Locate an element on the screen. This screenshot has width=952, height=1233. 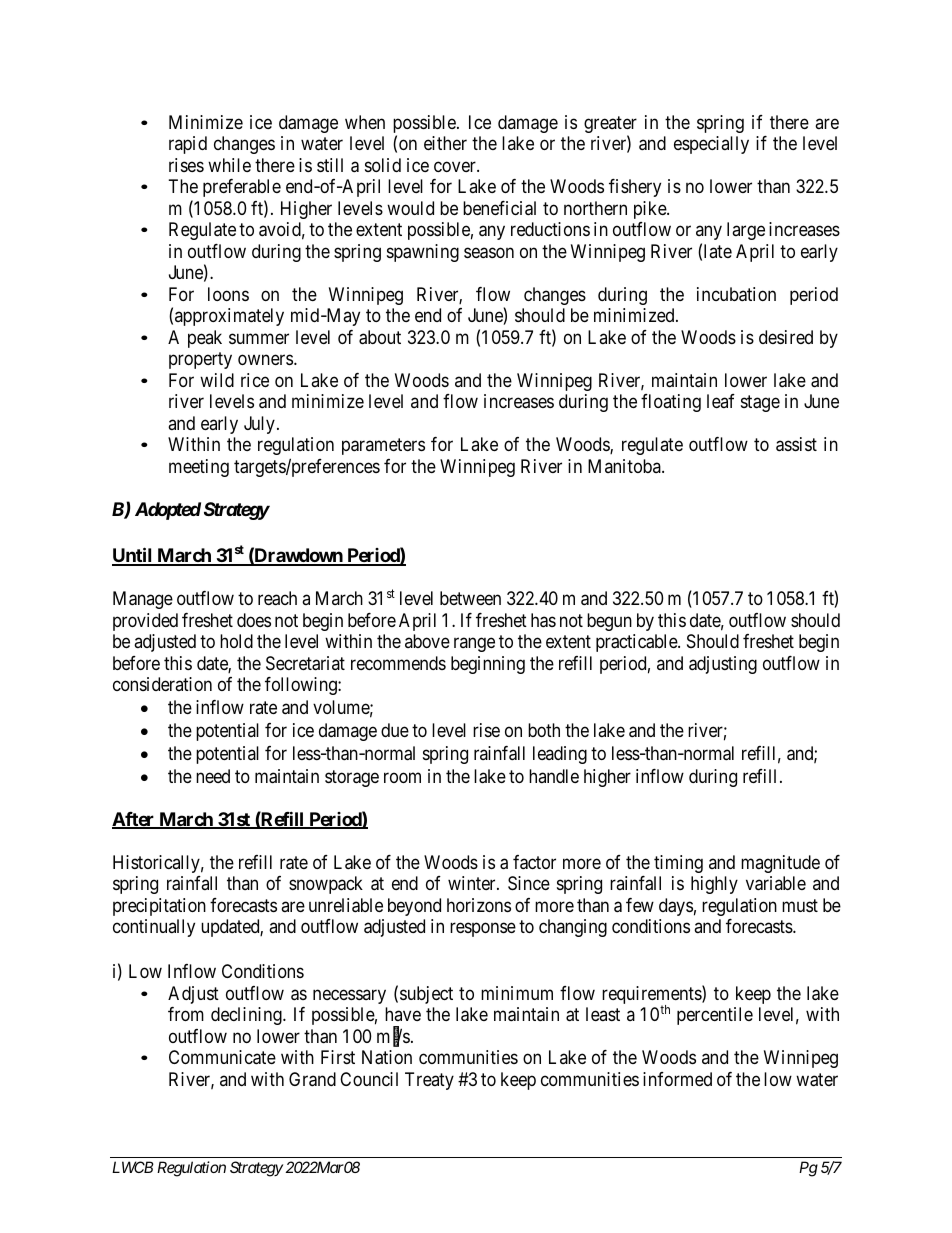
Treaty is located at coordinates (429, 1081).
